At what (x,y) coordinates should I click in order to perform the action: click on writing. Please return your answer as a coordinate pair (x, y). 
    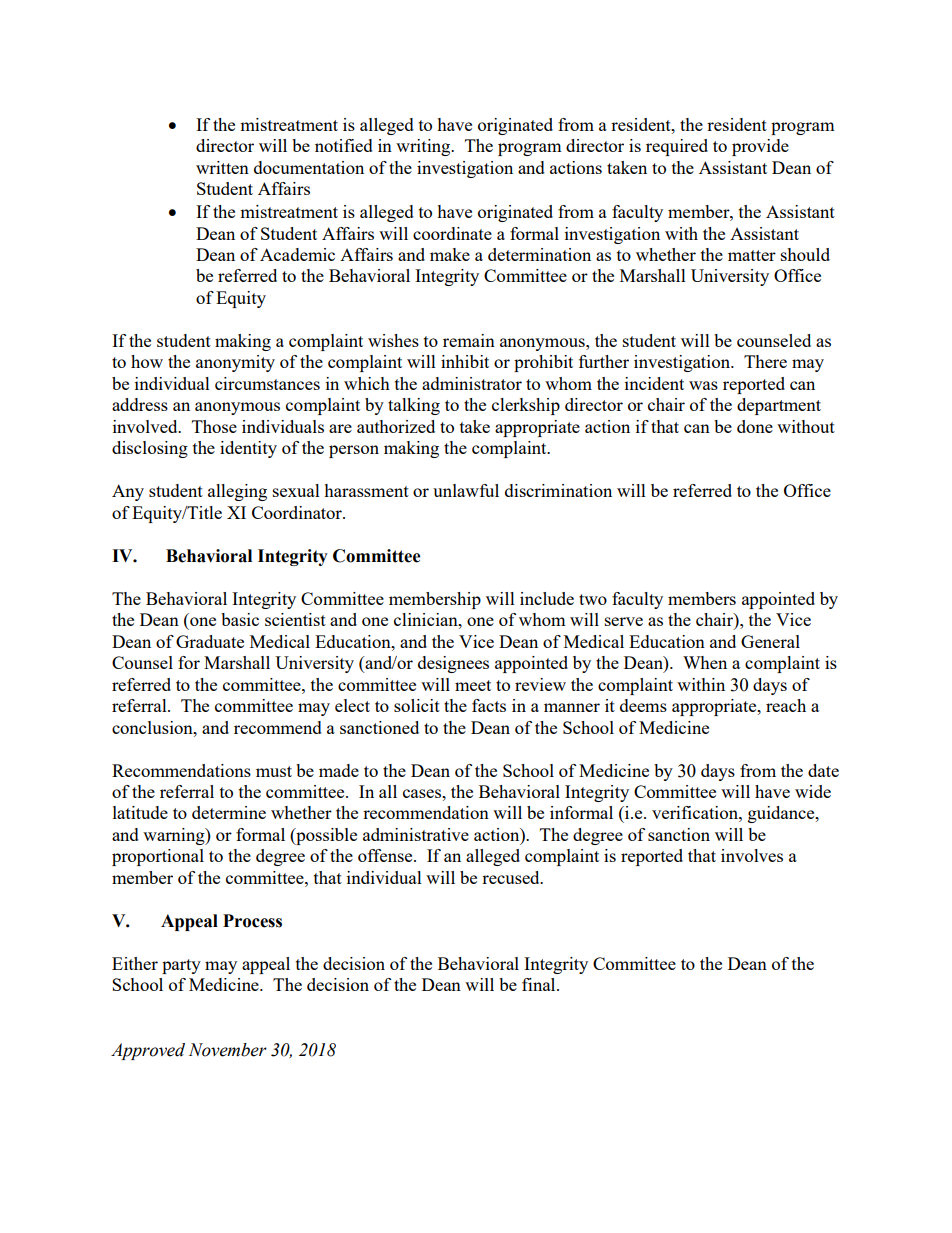
    Looking at the image, I should click on (424, 147).
